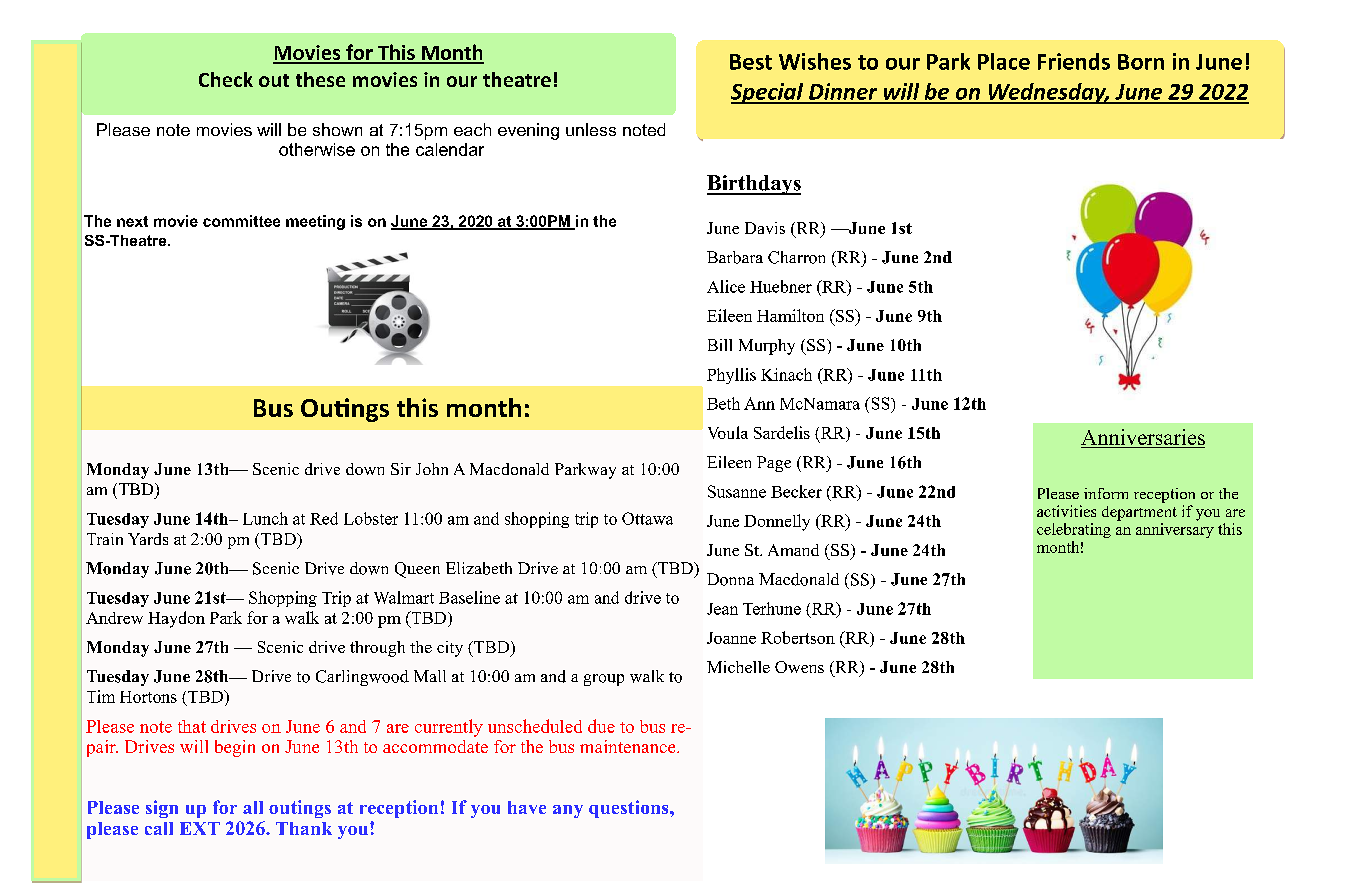 This screenshot has width=1372, height=887. Describe the element at coordinates (629, 746) in the screenshot. I see `maintenance` at that location.
